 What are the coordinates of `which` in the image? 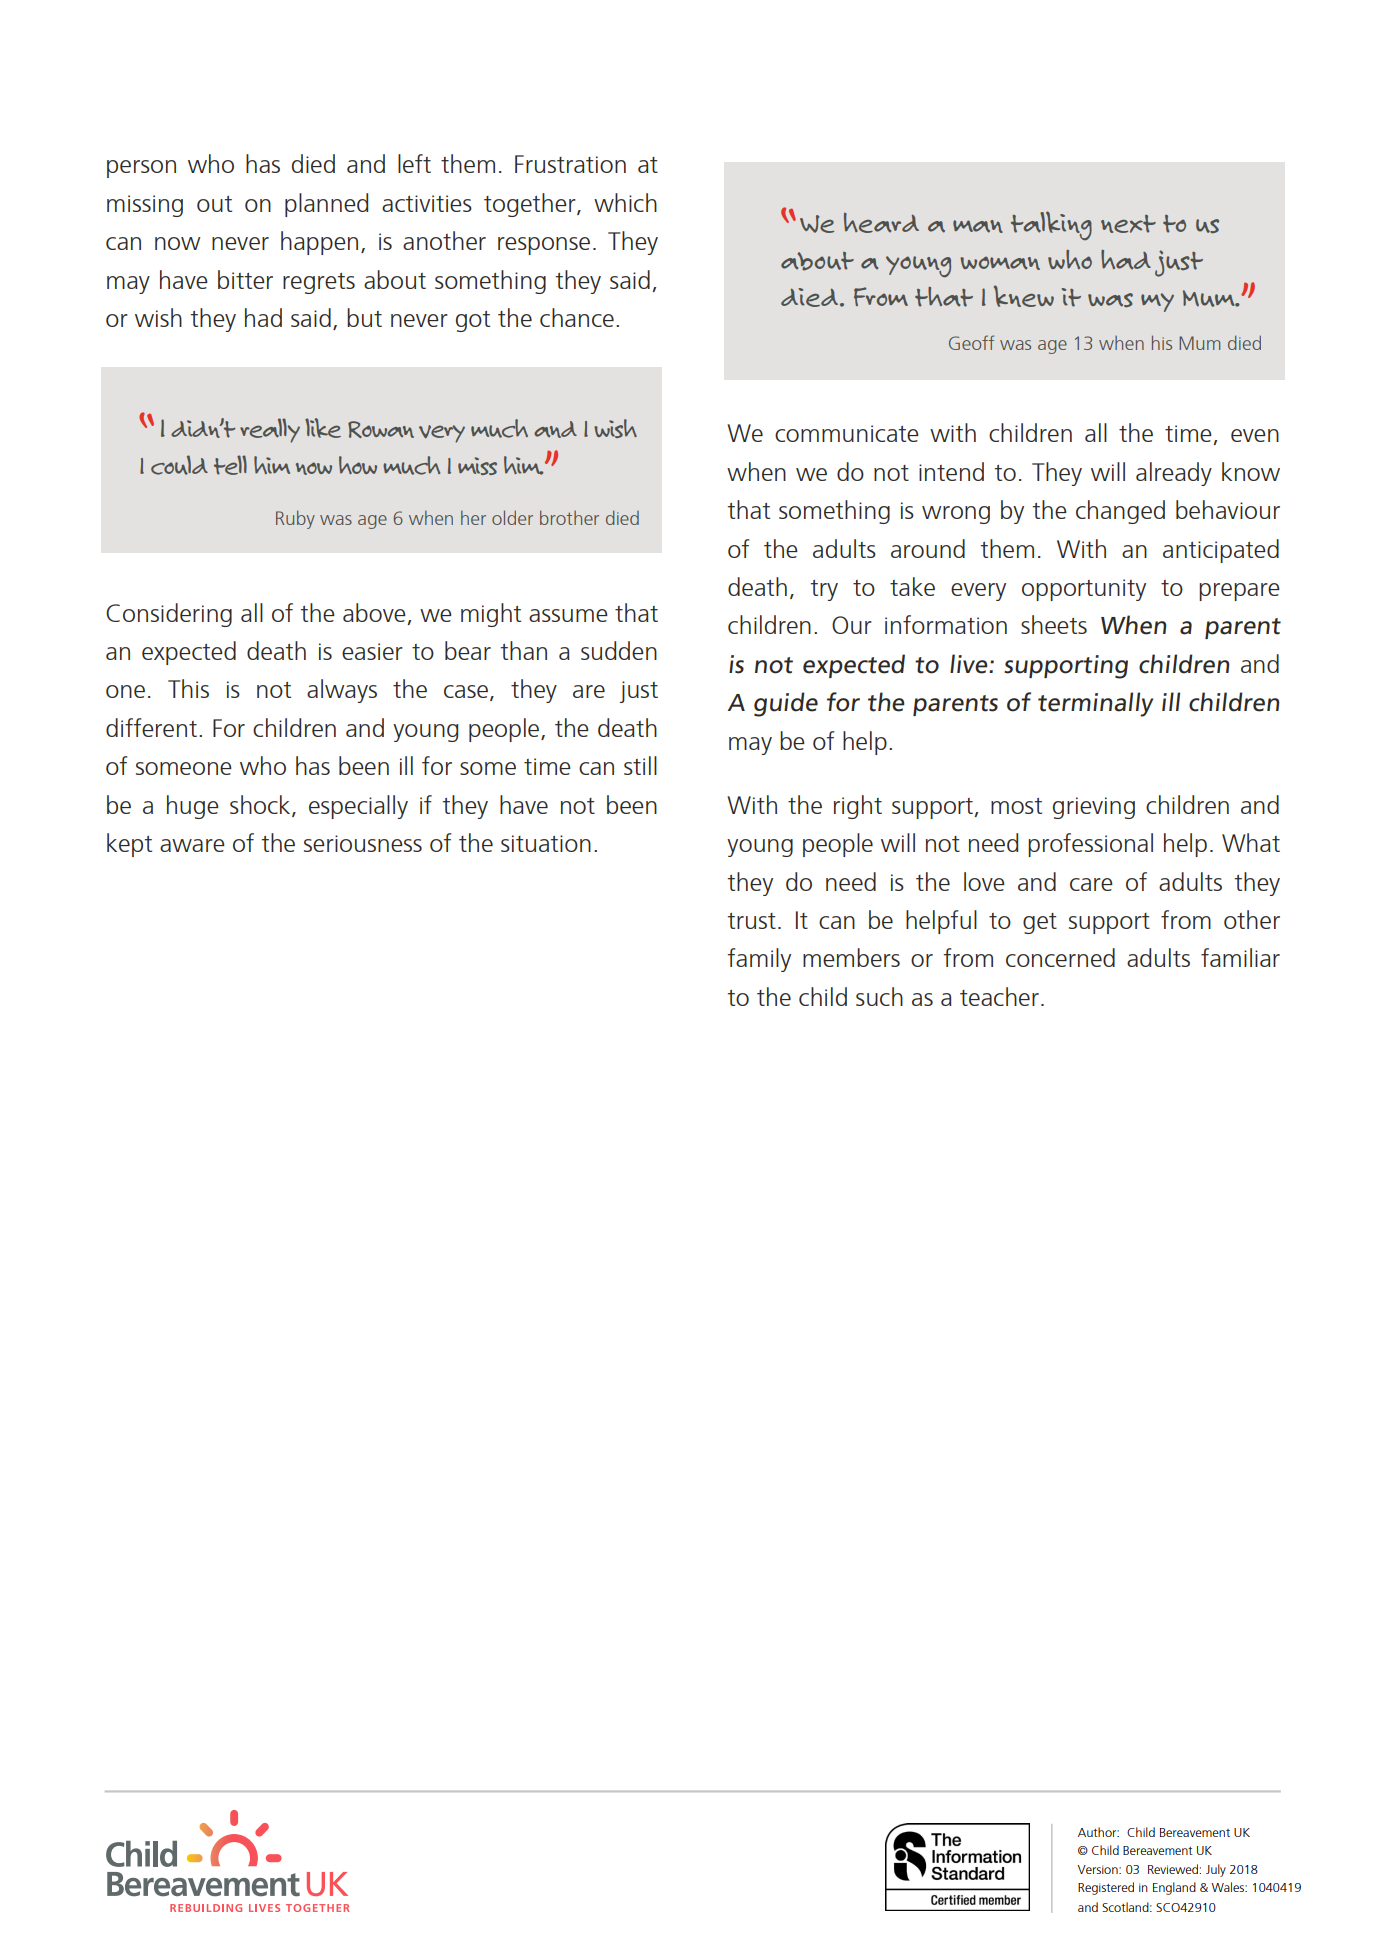 It's located at (625, 202).
